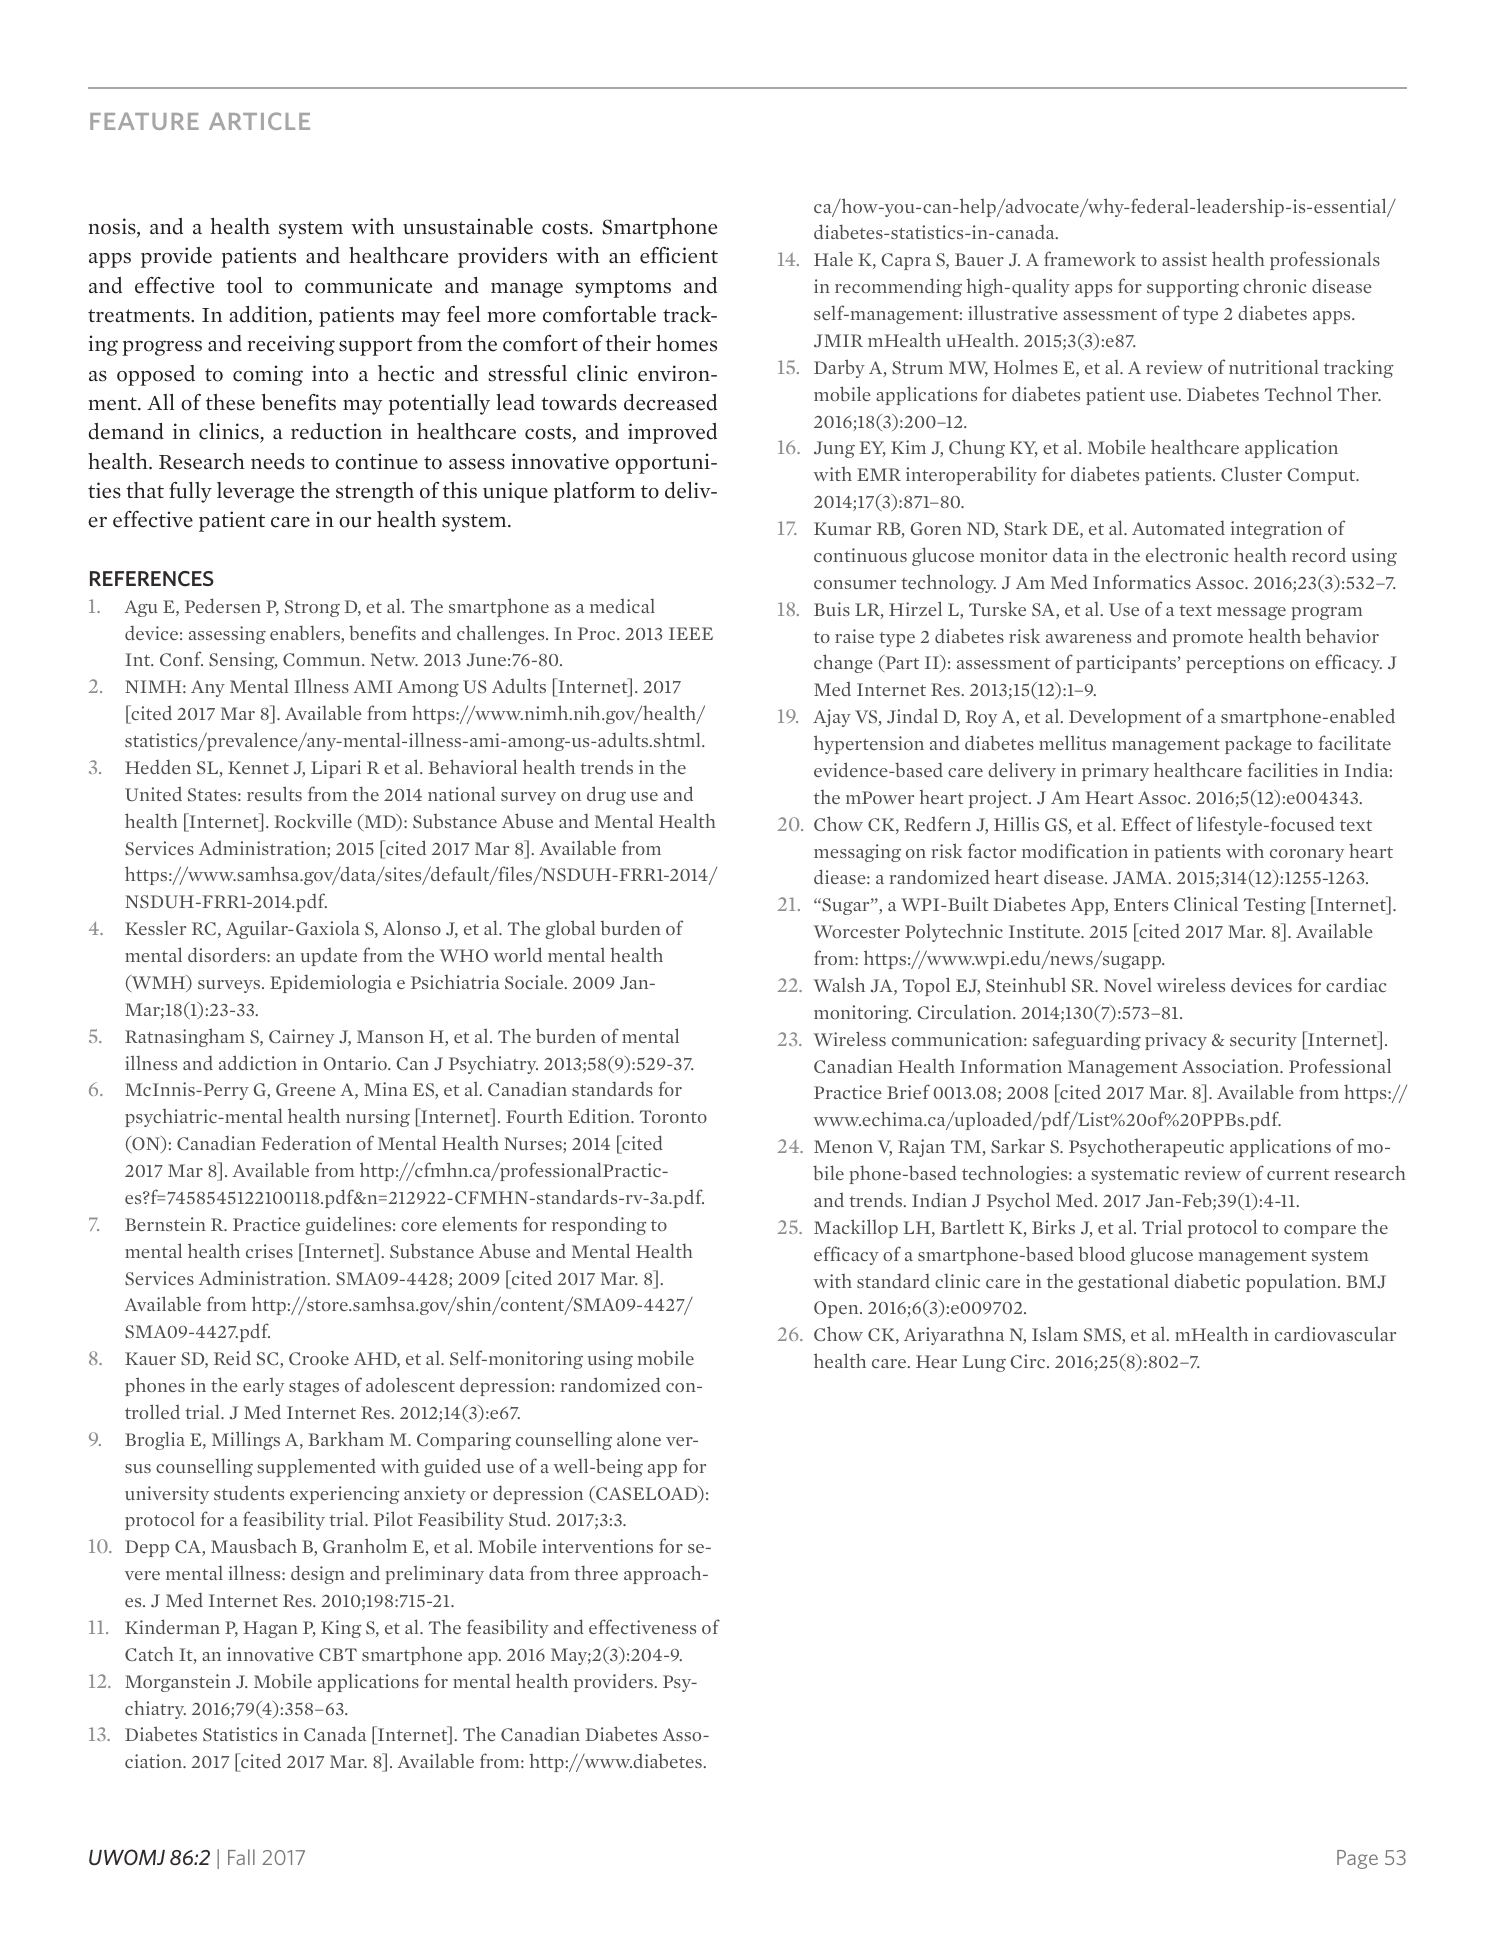 Image resolution: width=1495 pixels, height=1935 pixels. I want to click on package, so click(1258, 744).
